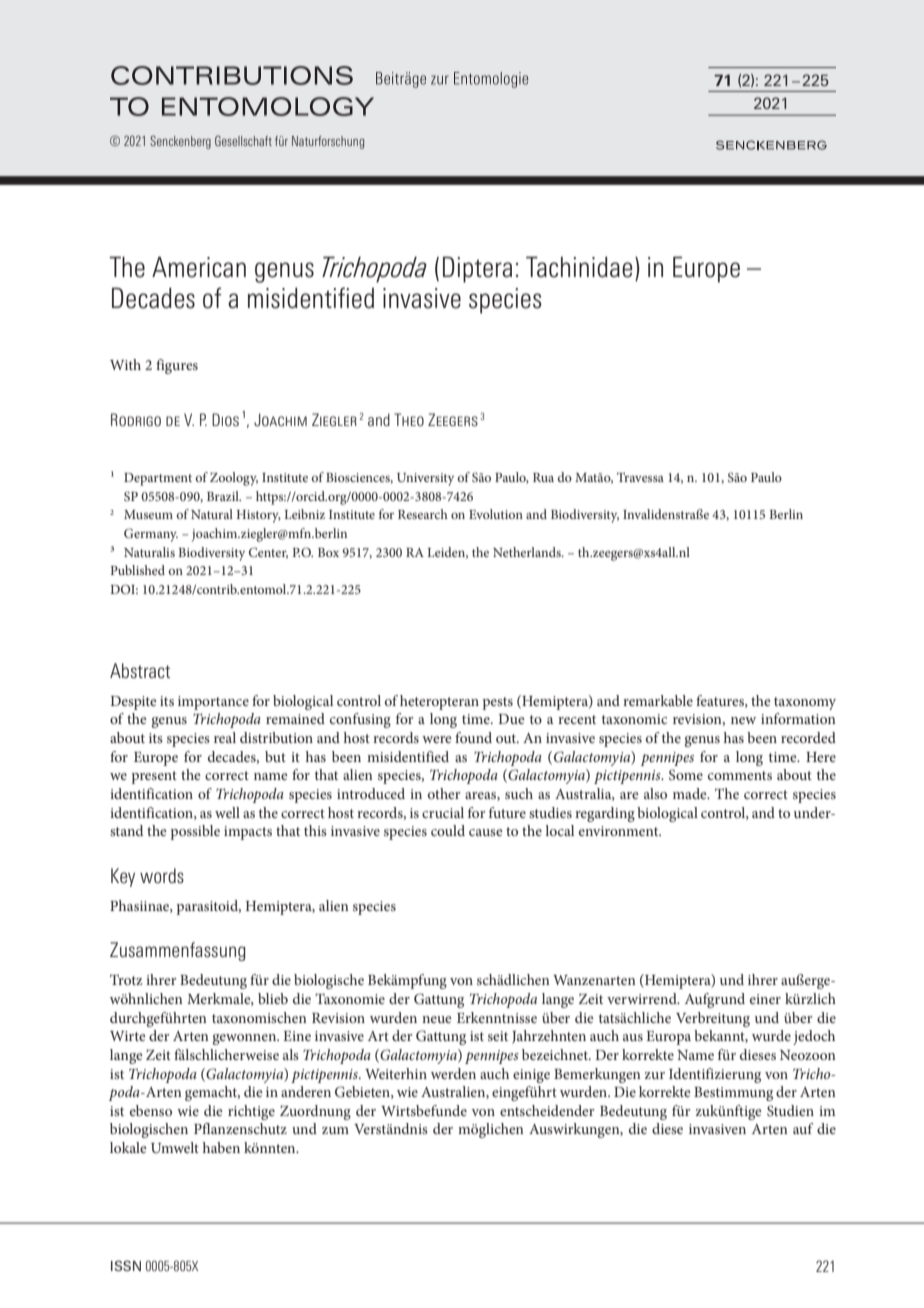 The image size is (924, 1308). What do you see at coordinates (224, 496) in the screenshot?
I see `Brazil` at bounding box center [224, 496].
